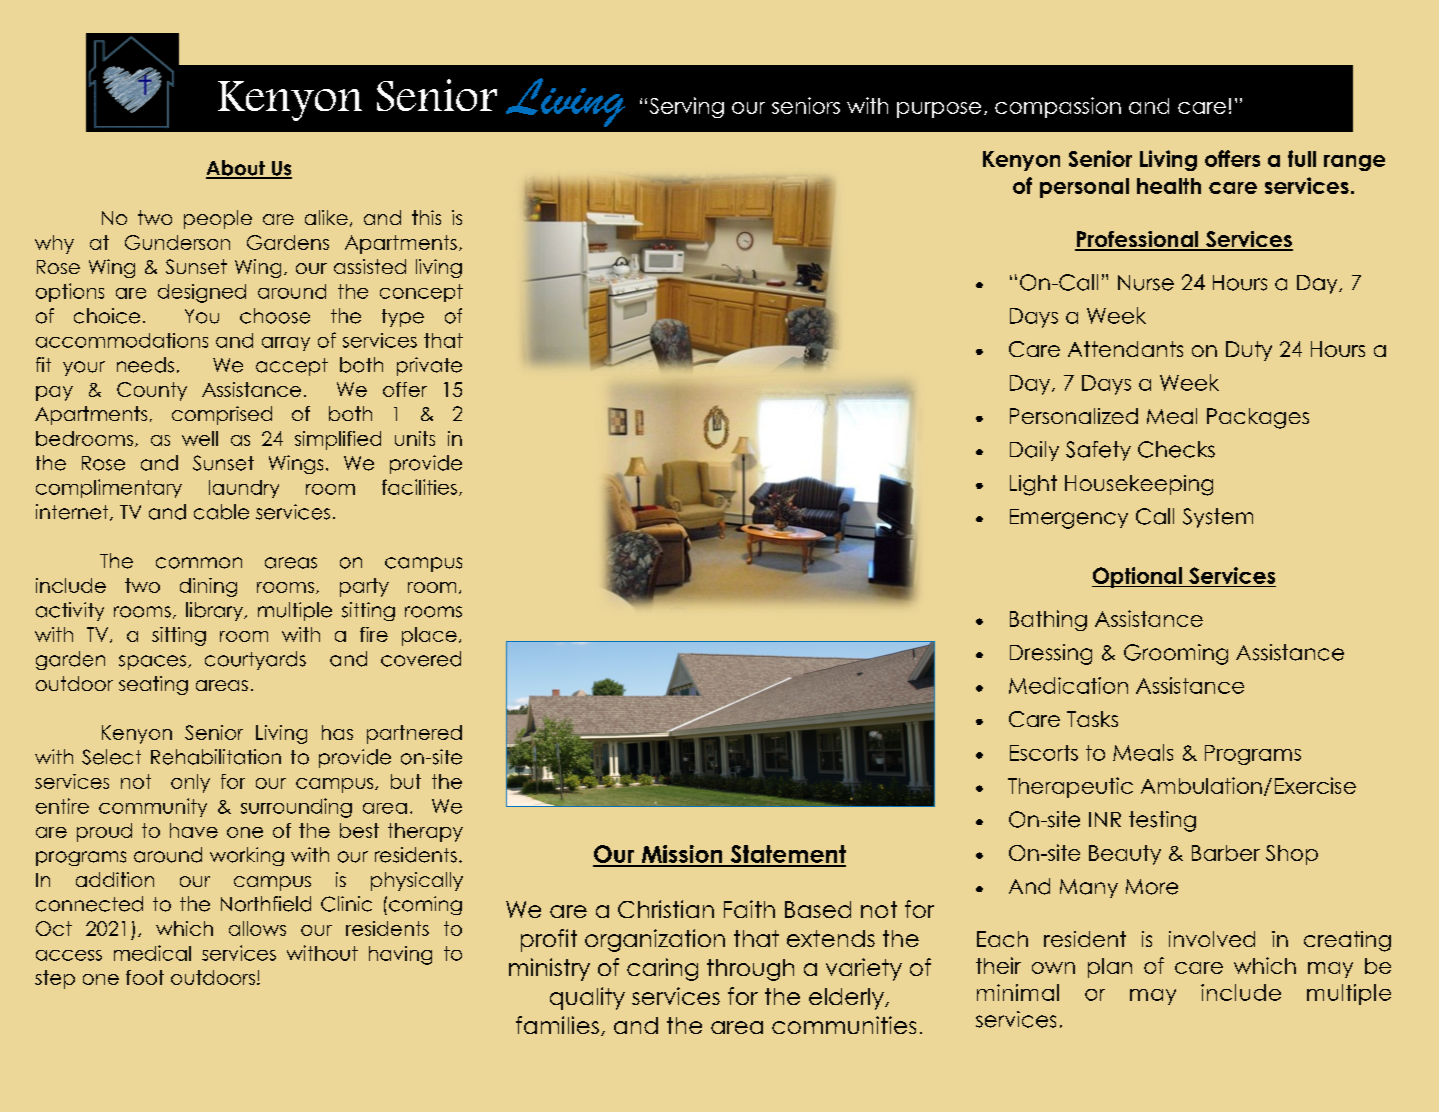 This page has width=1439, height=1112. Describe the element at coordinates (255, 660) in the page. I see `courtyards` at that location.
